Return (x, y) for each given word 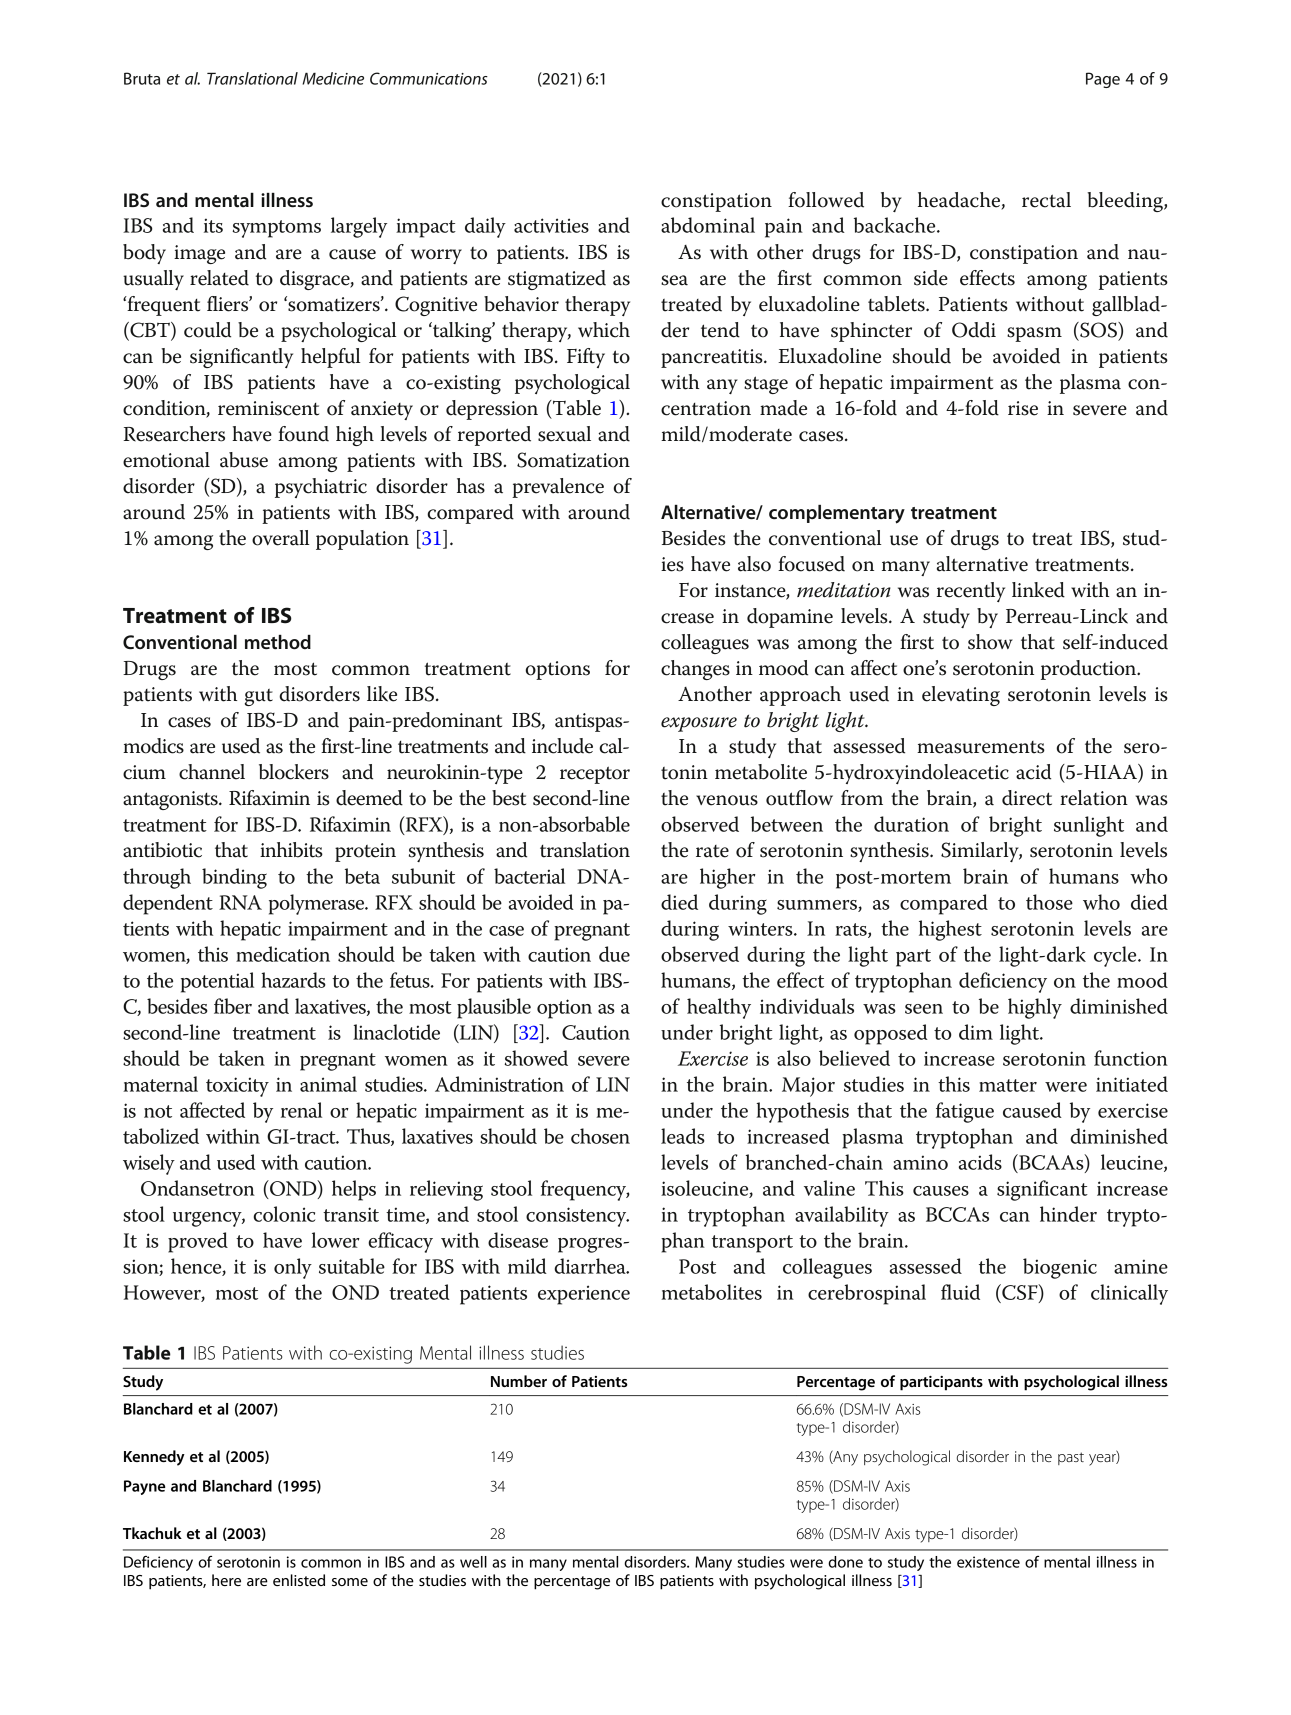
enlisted (299, 1580)
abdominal (708, 225)
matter (1008, 1085)
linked (1038, 590)
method (278, 642)
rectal (1046, 200)
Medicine (333, 78)
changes (695, 670)
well (473, 1562)
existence (988, 1562)
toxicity (237, 1087)
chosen (600, 1136)
